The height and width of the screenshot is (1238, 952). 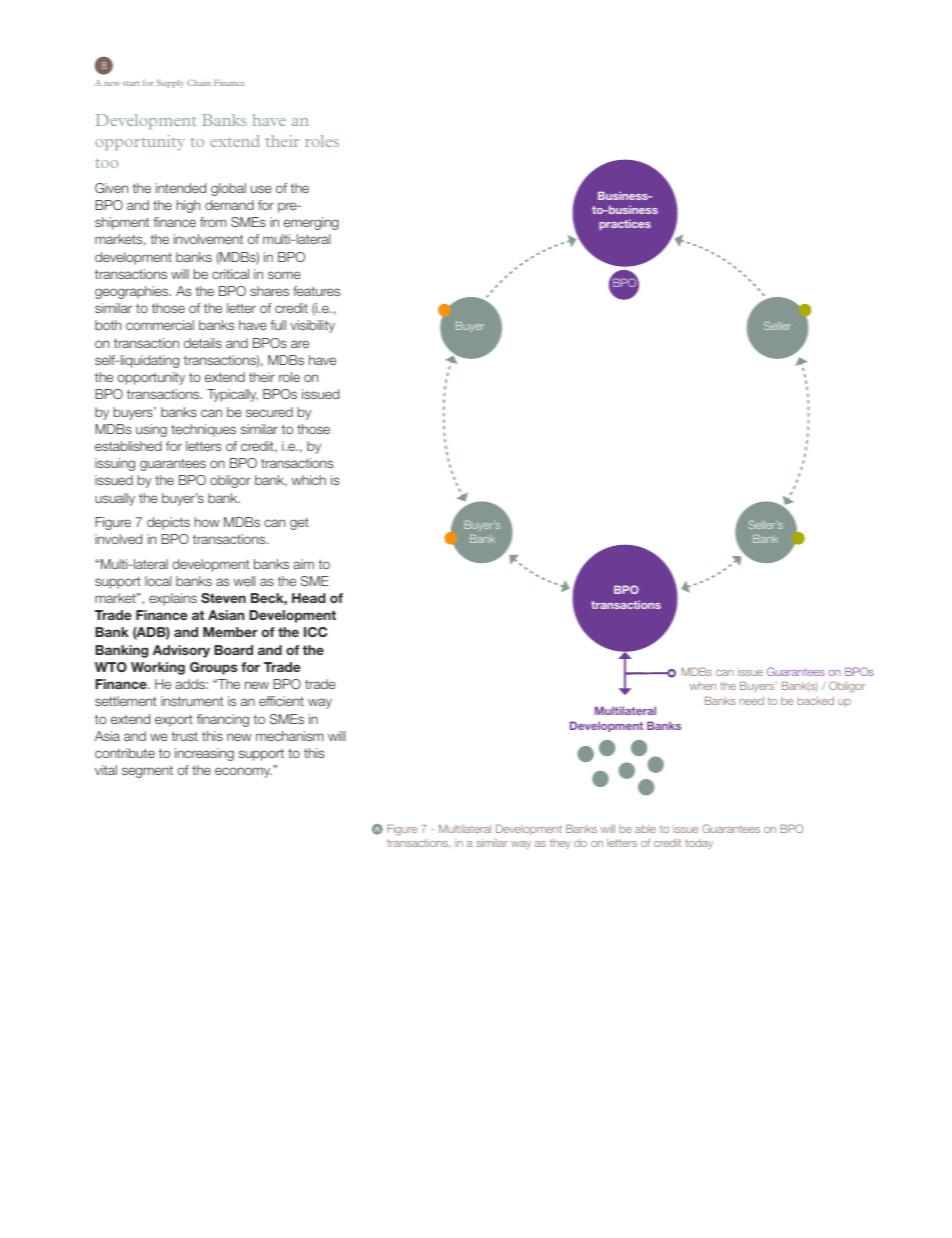 What do you see at coordinates (147, 772) in the screenshot?
I see `segment` at bounding box center [147, 772].
